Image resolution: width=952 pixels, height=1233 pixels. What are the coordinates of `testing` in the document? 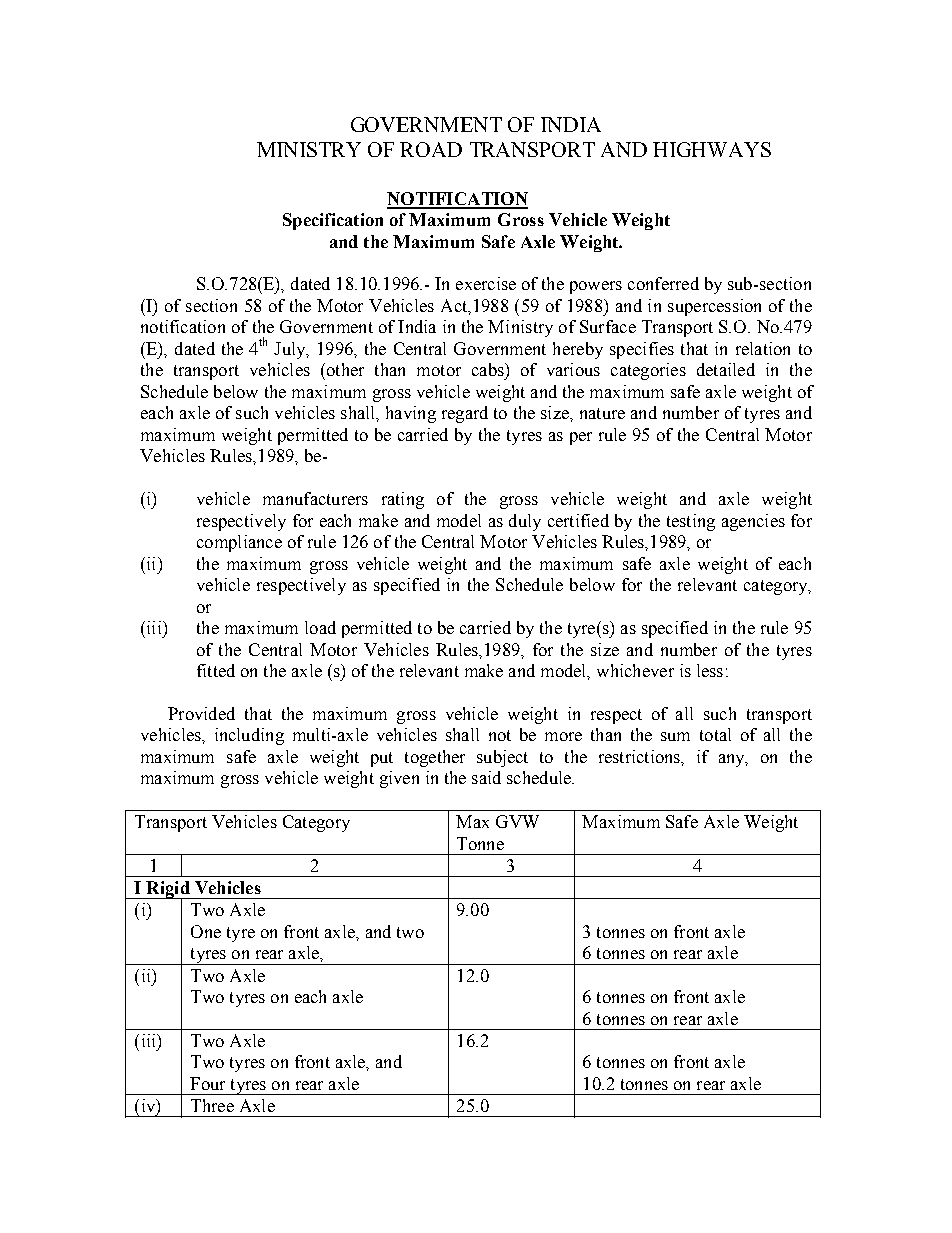 It's located at (691, 522).
